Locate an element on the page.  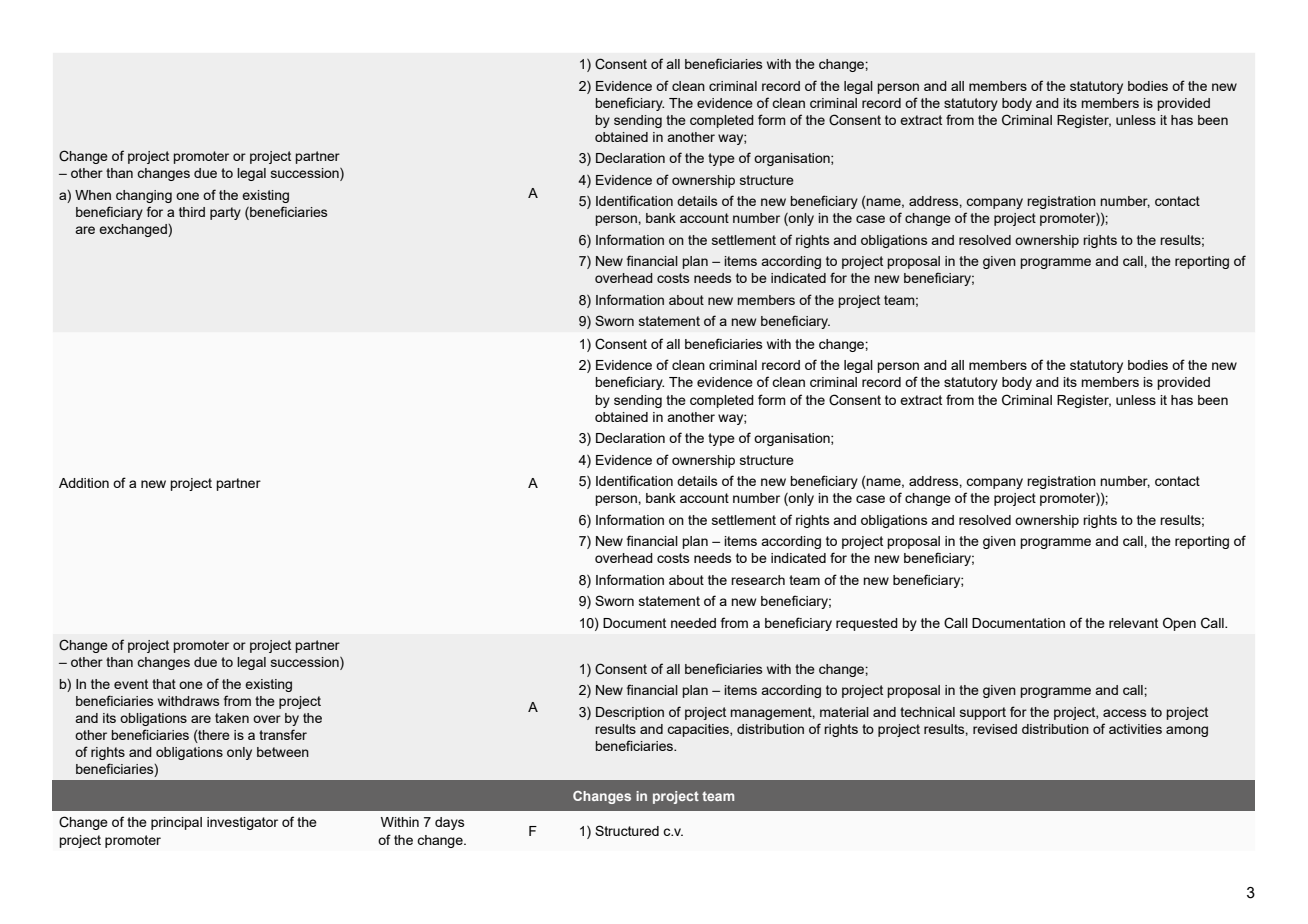
party is located at coordinates (225, 213).
